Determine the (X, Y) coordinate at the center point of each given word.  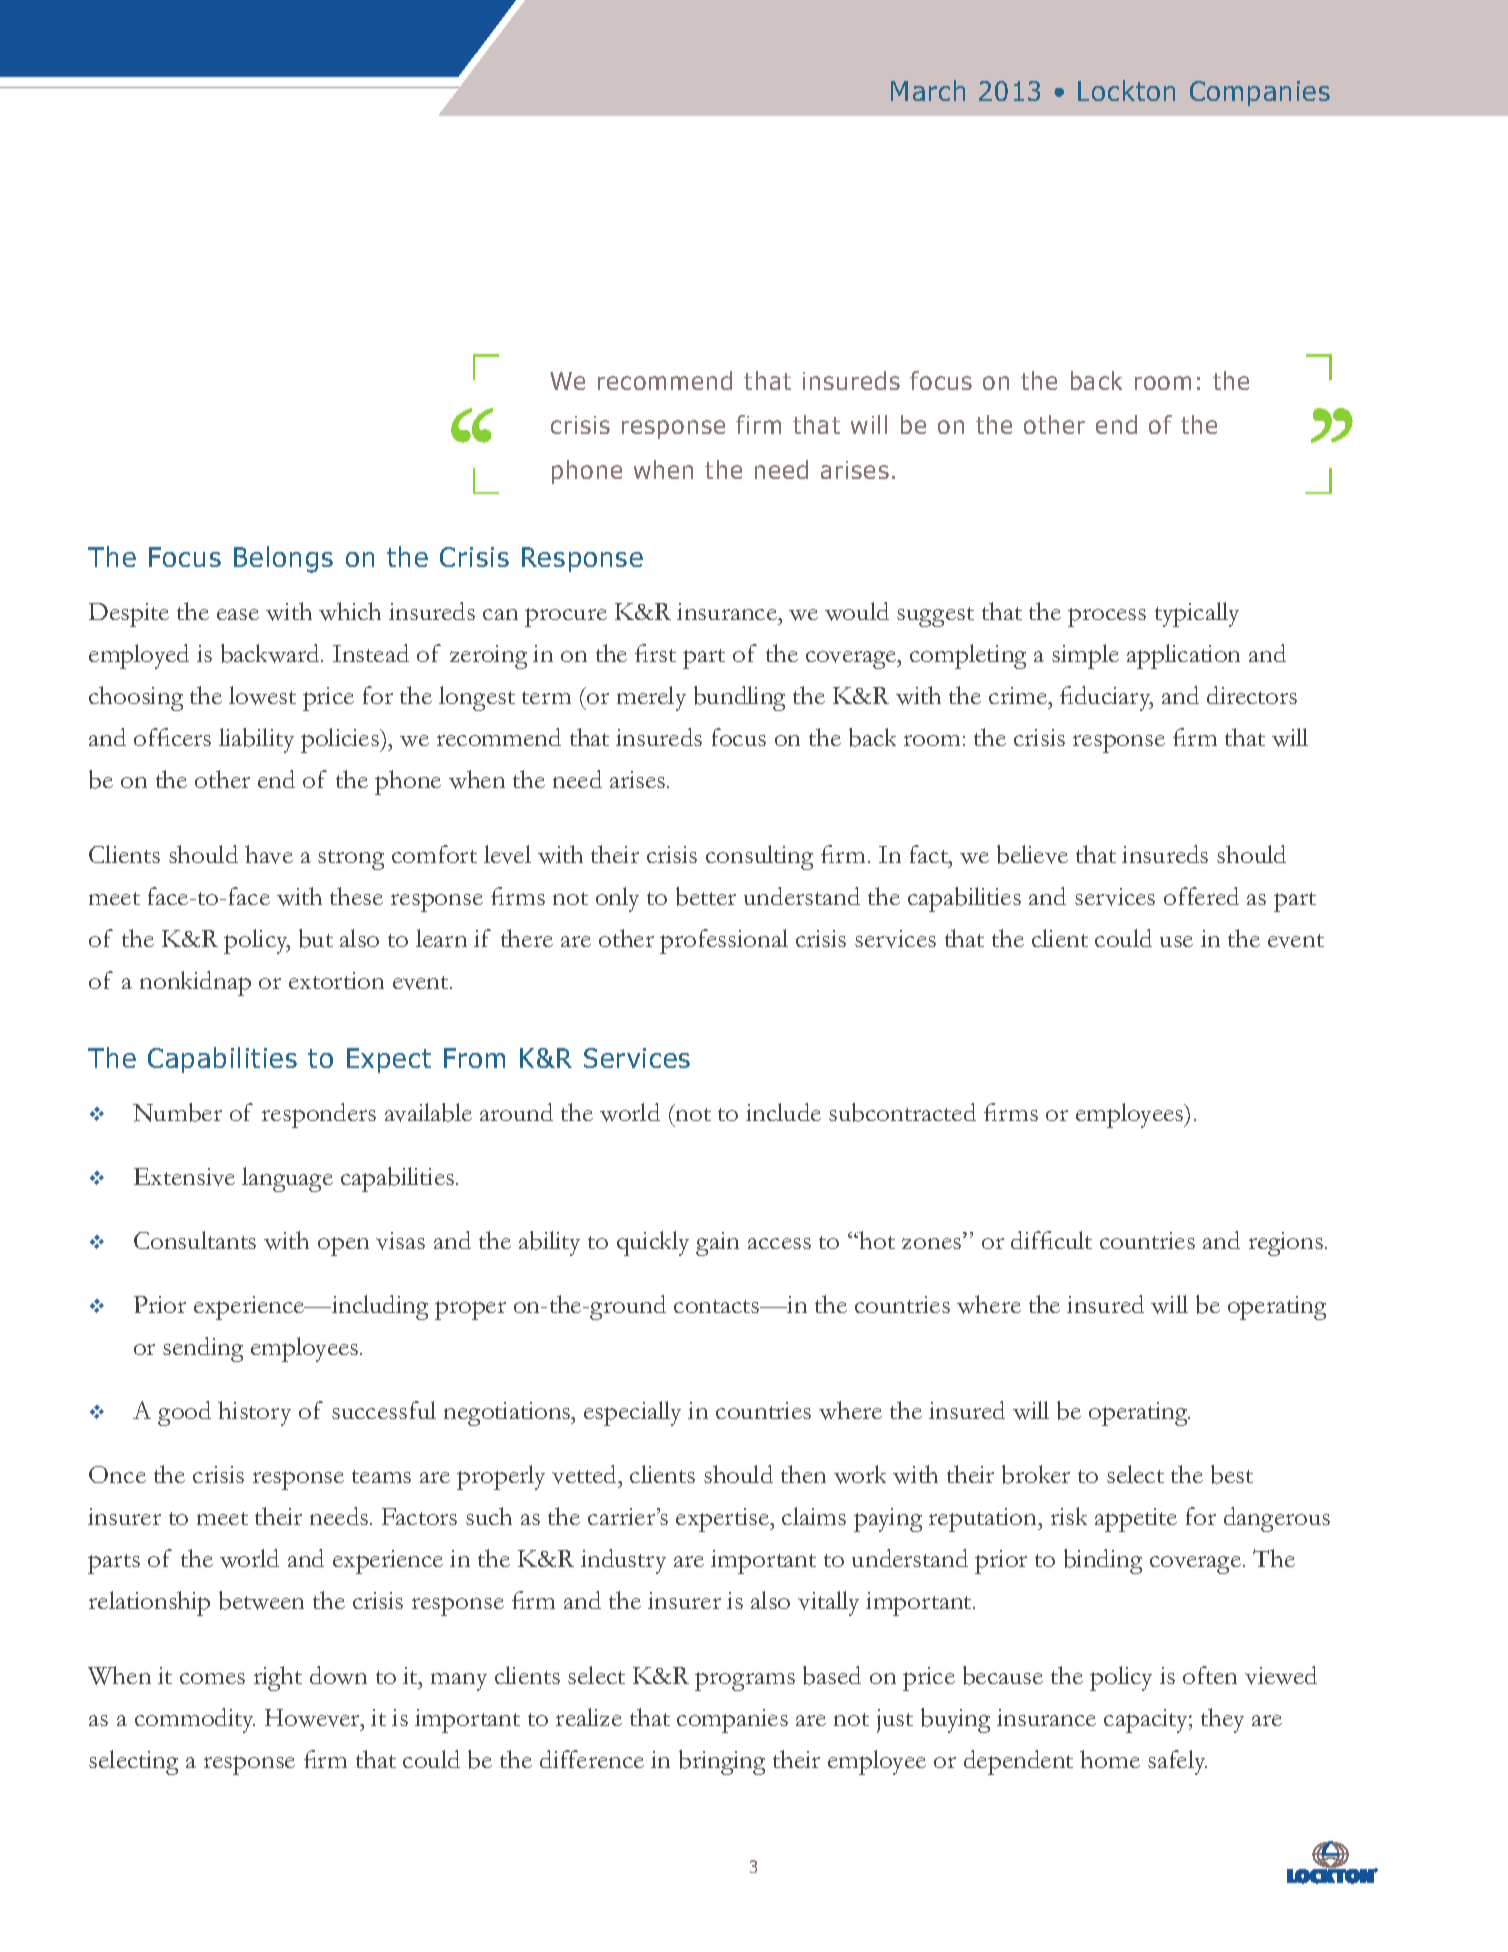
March (928, 90)
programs (745, 1681)
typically (1197, 614)
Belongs (283, 559)
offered (1201, 896)
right (278, 1678)
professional (724, 941)
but (316, 938)
